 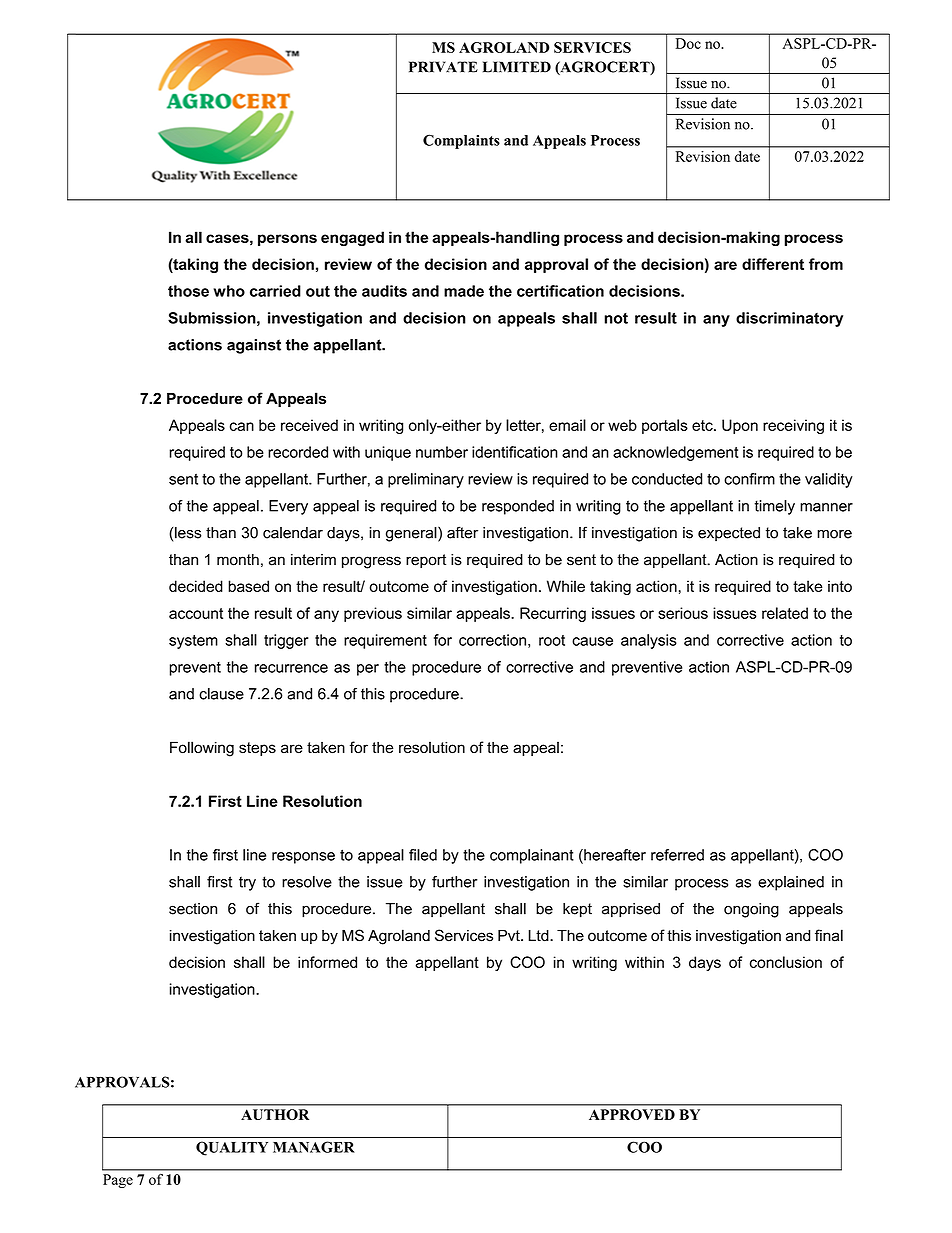 What do you see at coordinates (688, 43) in the page?
I see `Doc` at bounding box center [688, 43].
